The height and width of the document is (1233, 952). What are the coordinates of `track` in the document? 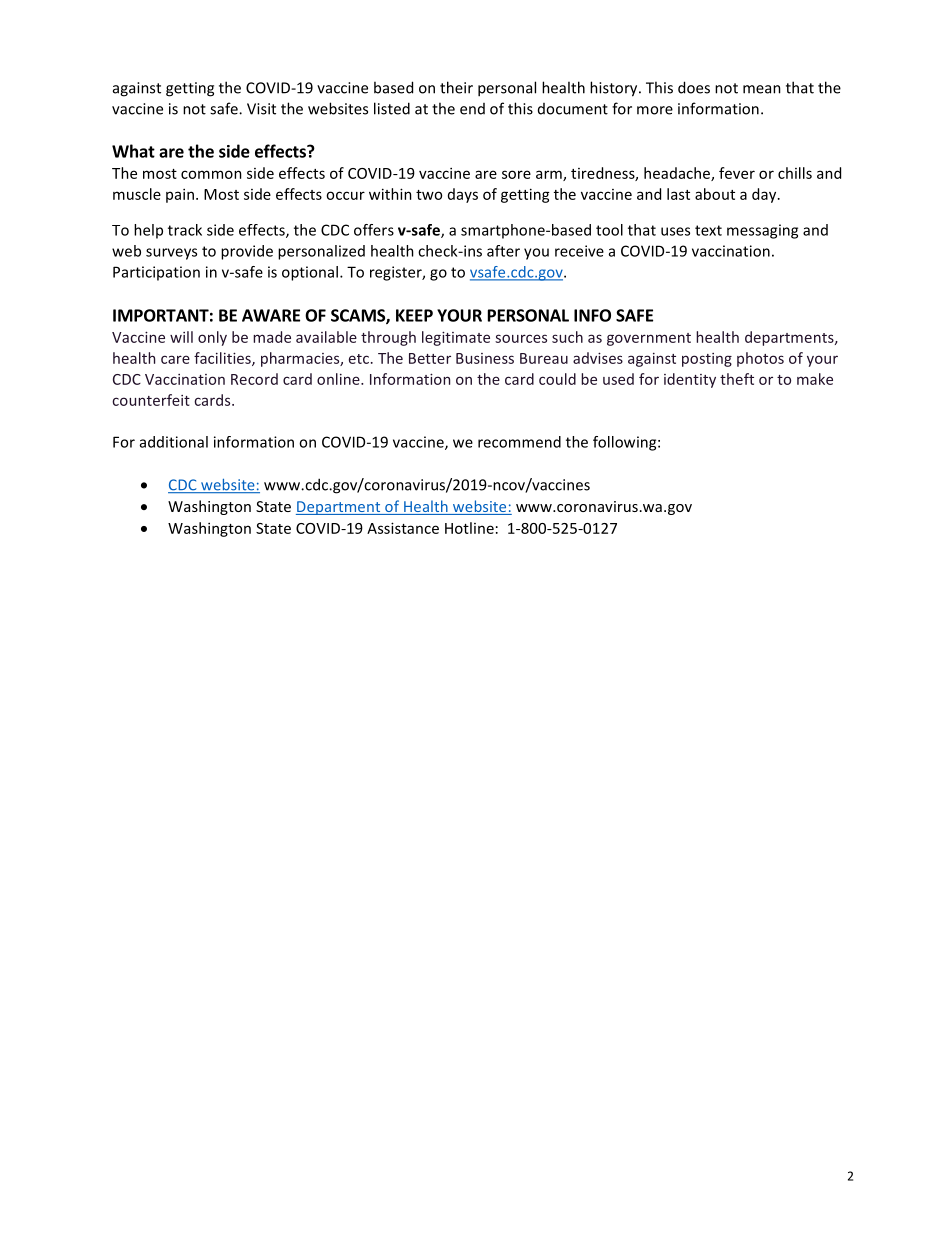 It's located at (185, 230).
